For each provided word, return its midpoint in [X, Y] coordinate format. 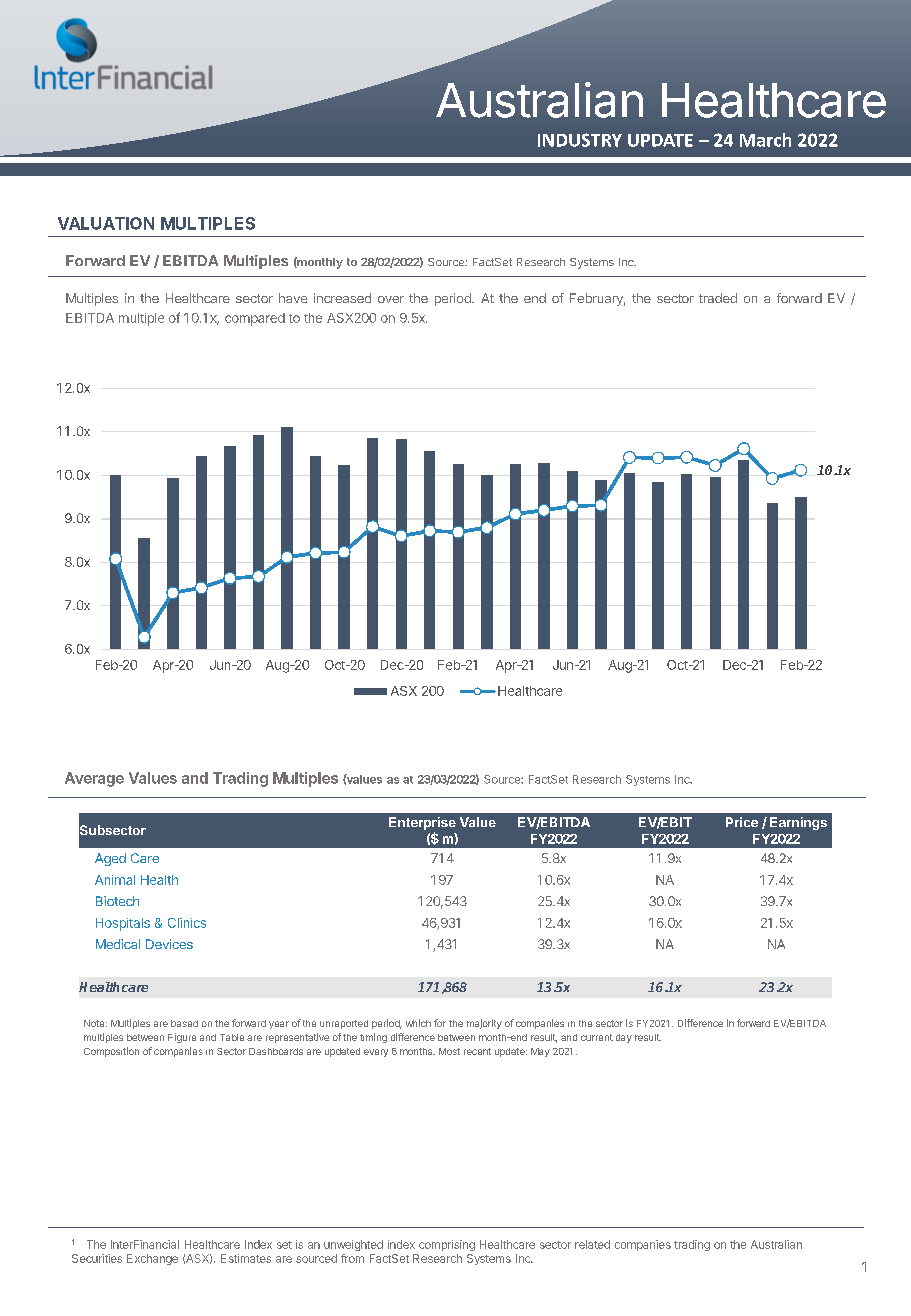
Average [94, 779]
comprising [447, 1245]
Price [742, 822]
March [765, 140]
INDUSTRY [580, 140]
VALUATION [106, 223]
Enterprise [422, 823]
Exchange [152, 1259]
